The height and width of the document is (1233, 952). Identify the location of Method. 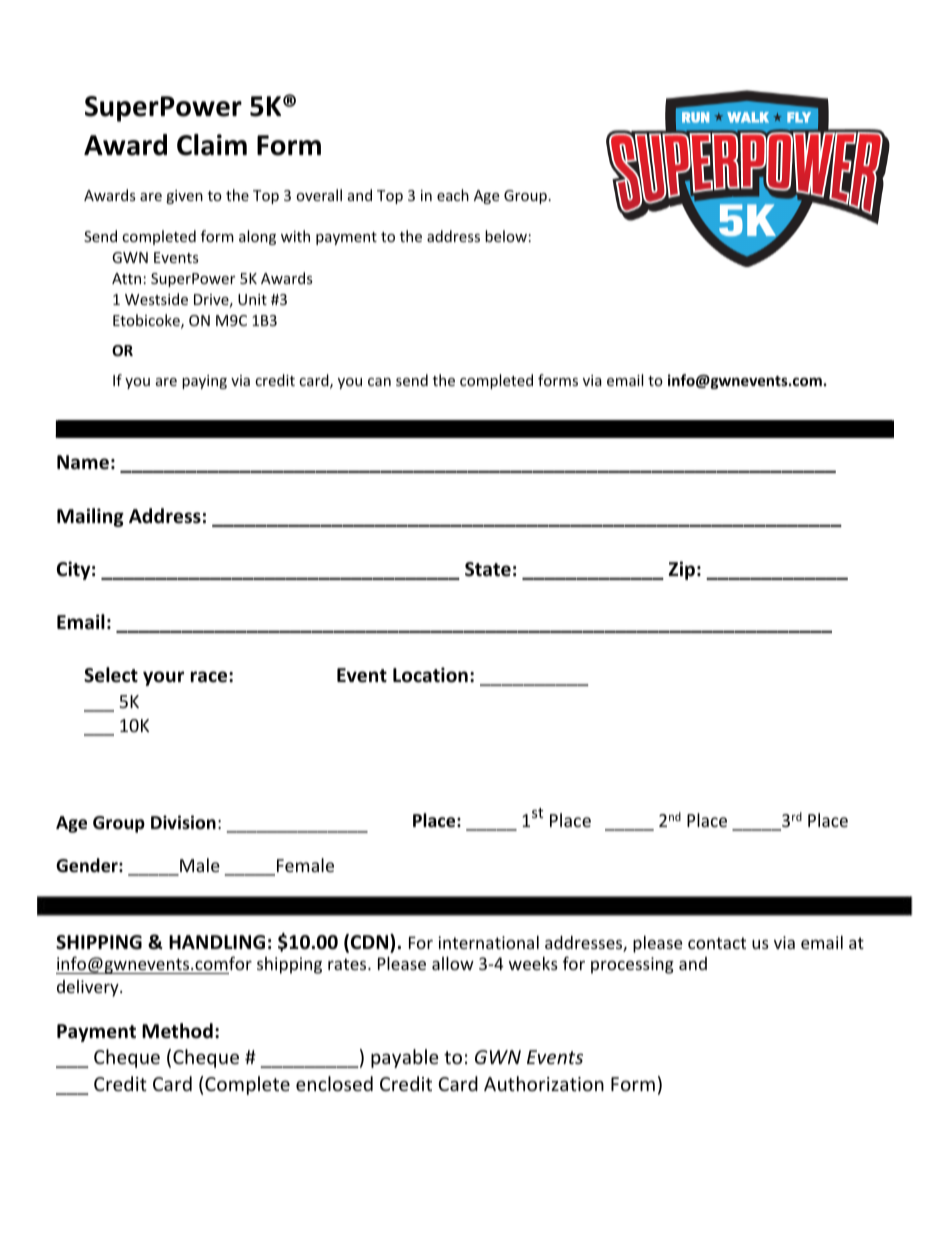
(177, 1031).
